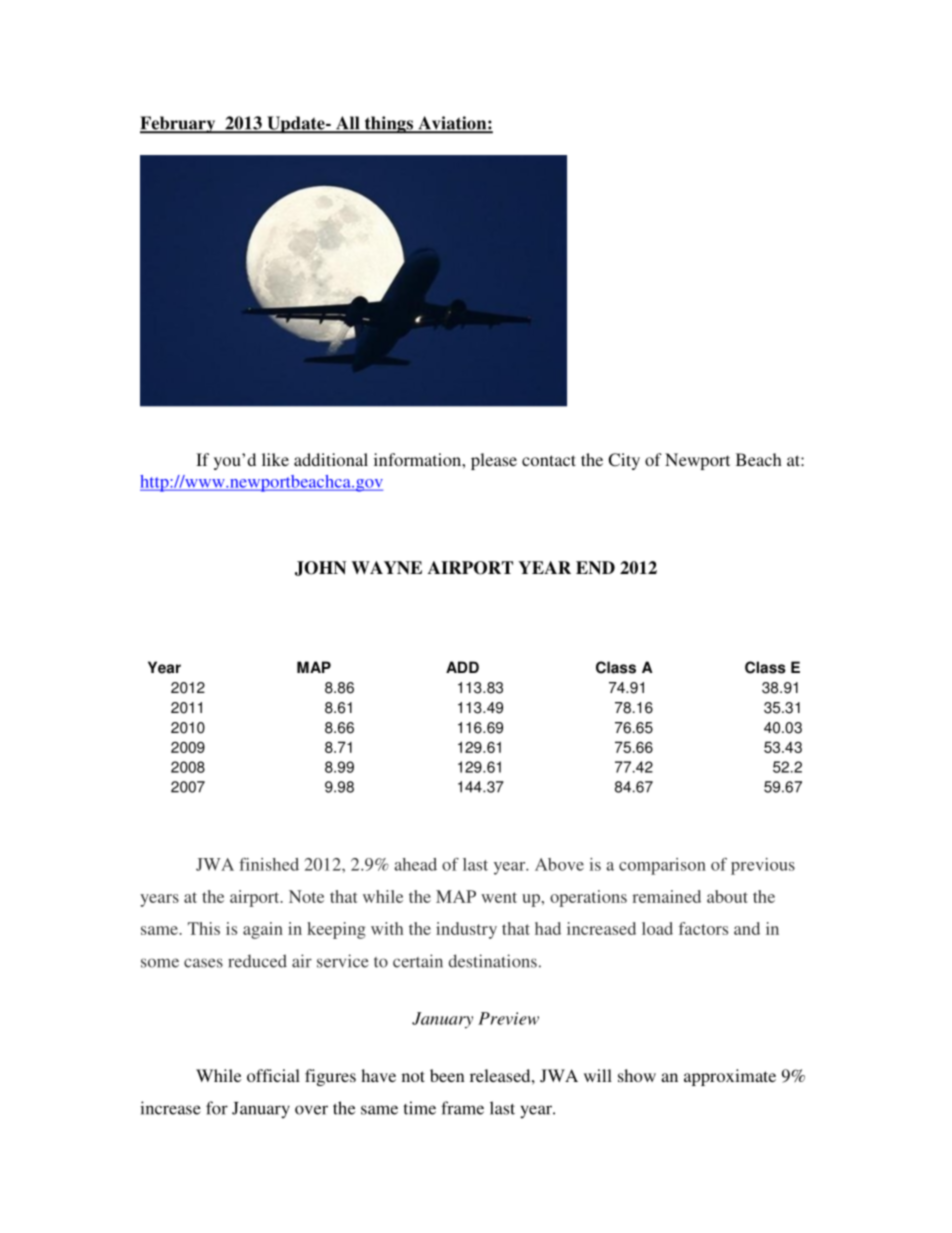  I want to click on contact, so click(549, 460).
